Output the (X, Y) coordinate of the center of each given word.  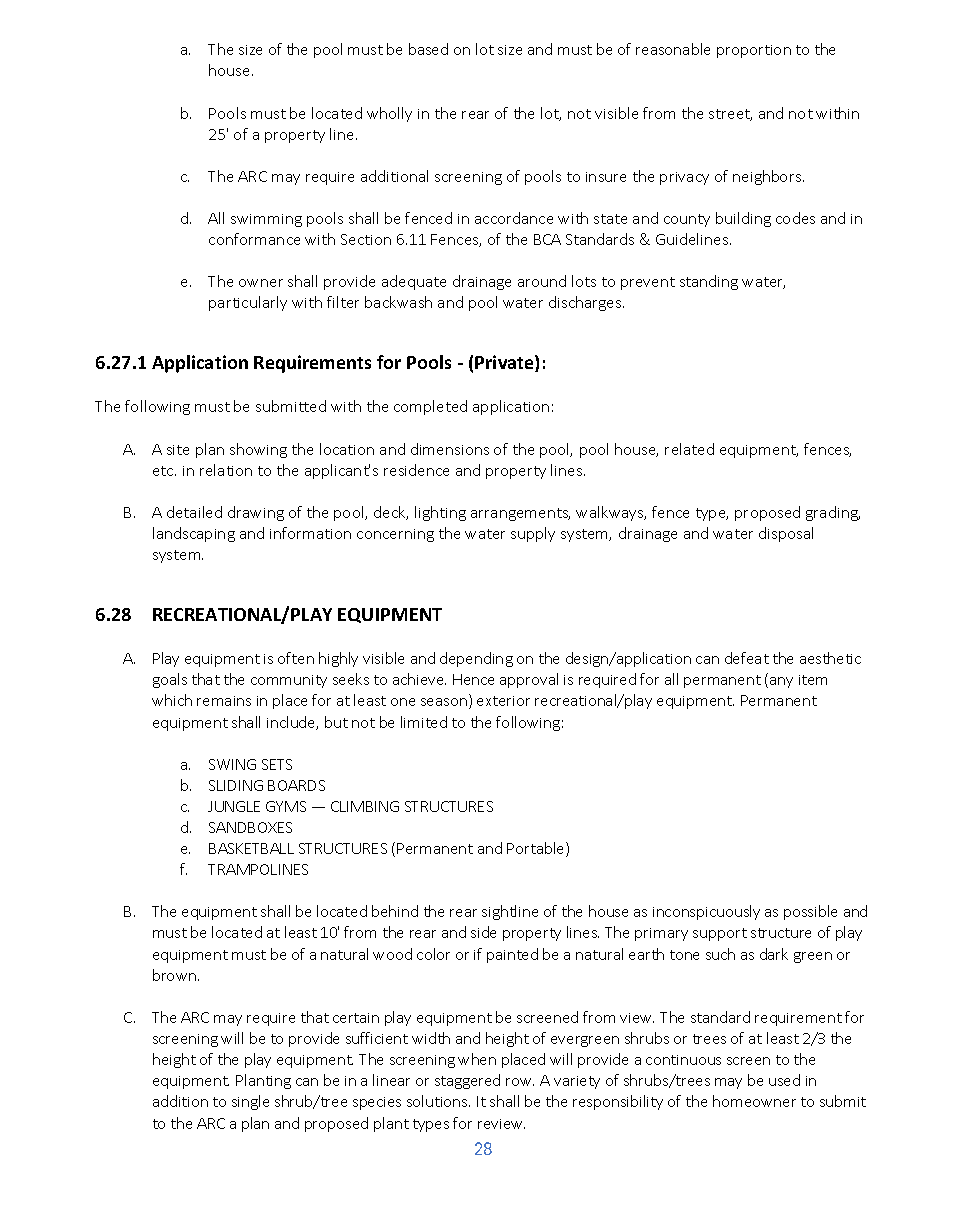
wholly (389, 114)
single (250, 1102)
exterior (503, 701)
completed (430, 407)
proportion (754, 51)
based (428, 49)
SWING (232, 764)
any (781, 682)
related (689, 449)
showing (258, 450)
